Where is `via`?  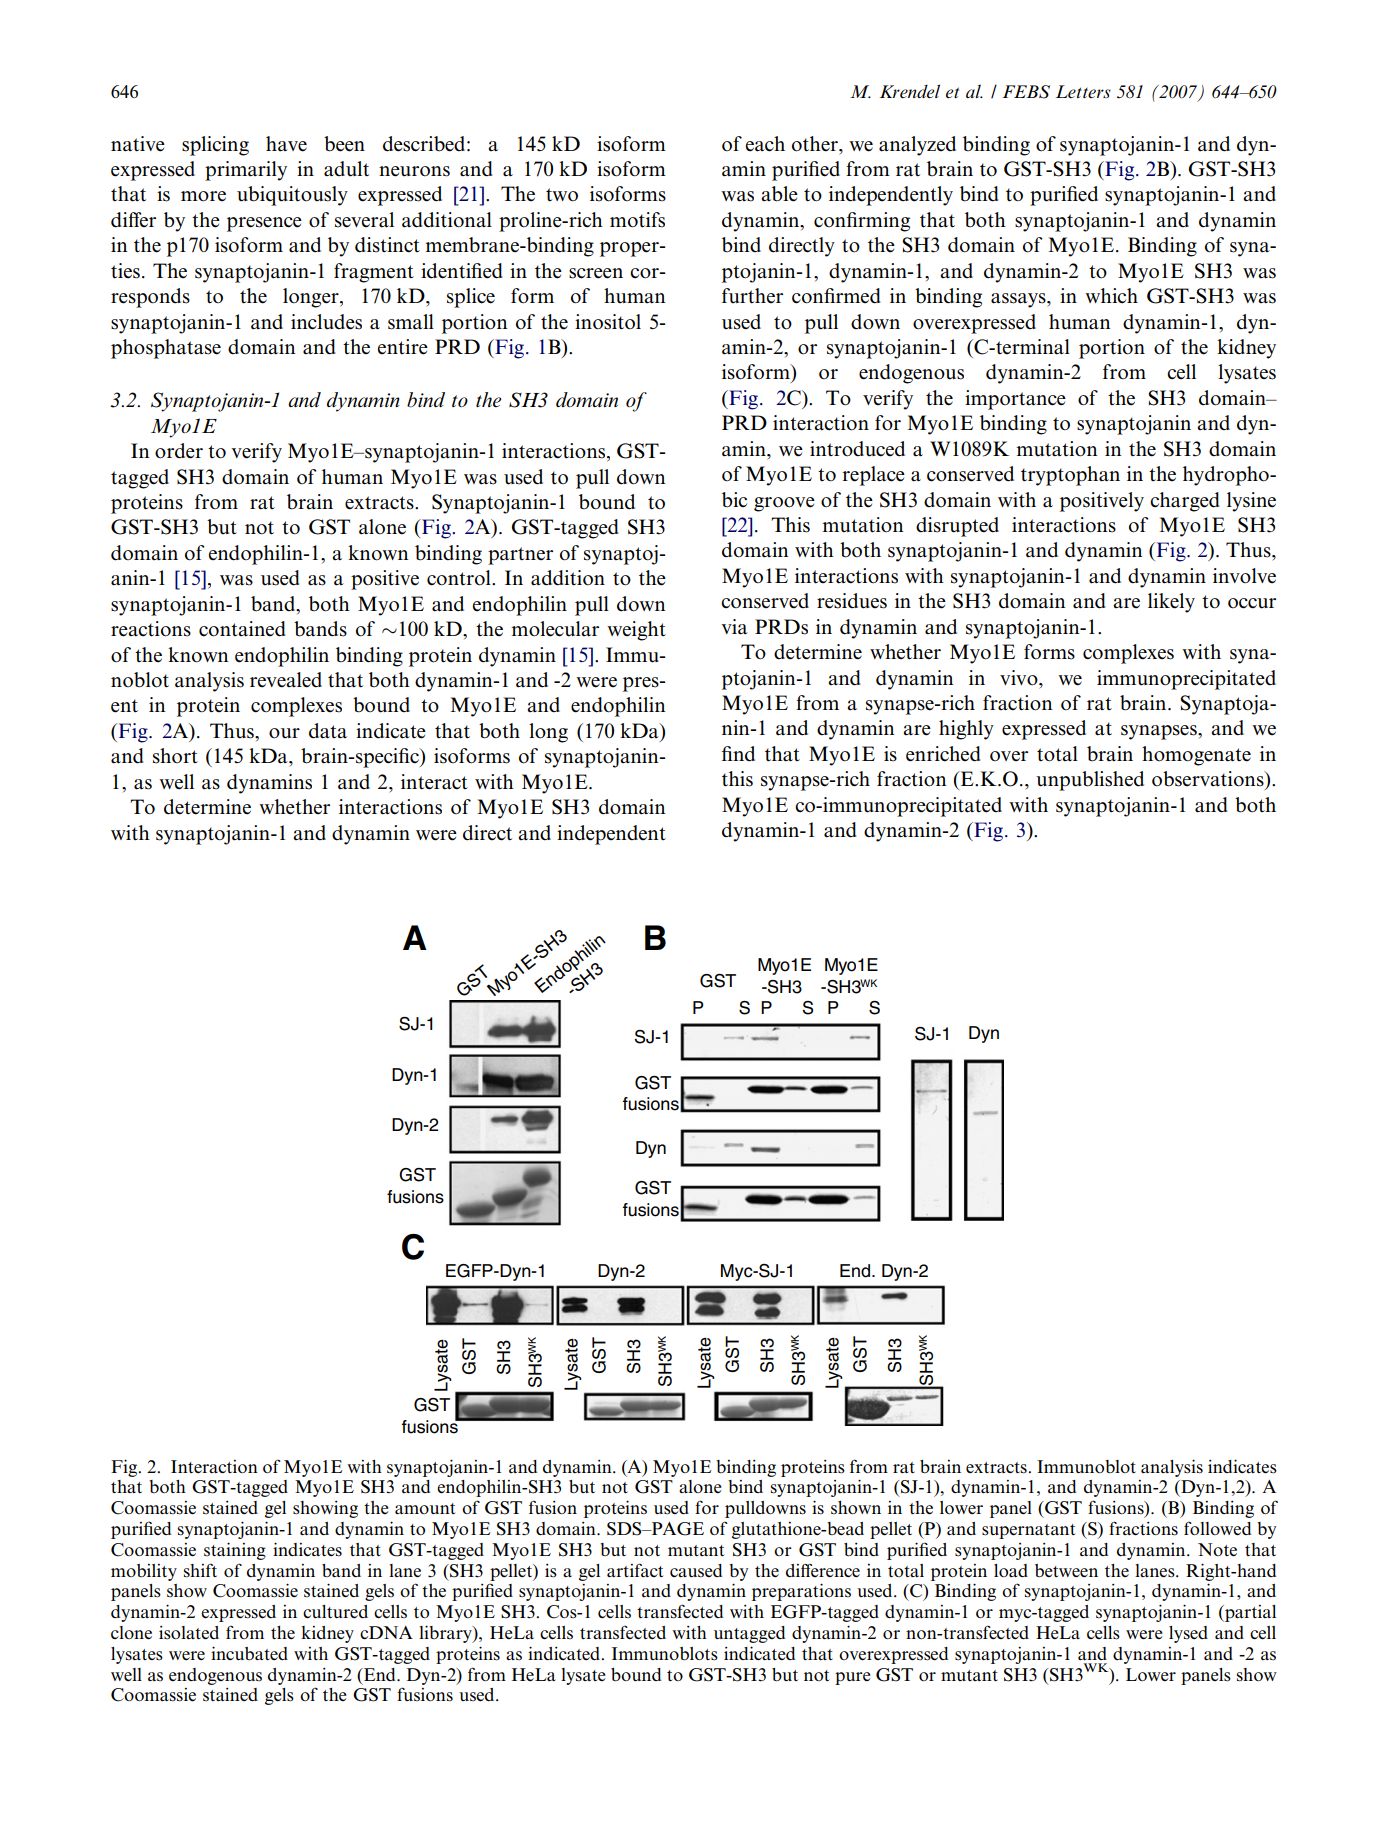
via is located at coordinates (734, 627).
